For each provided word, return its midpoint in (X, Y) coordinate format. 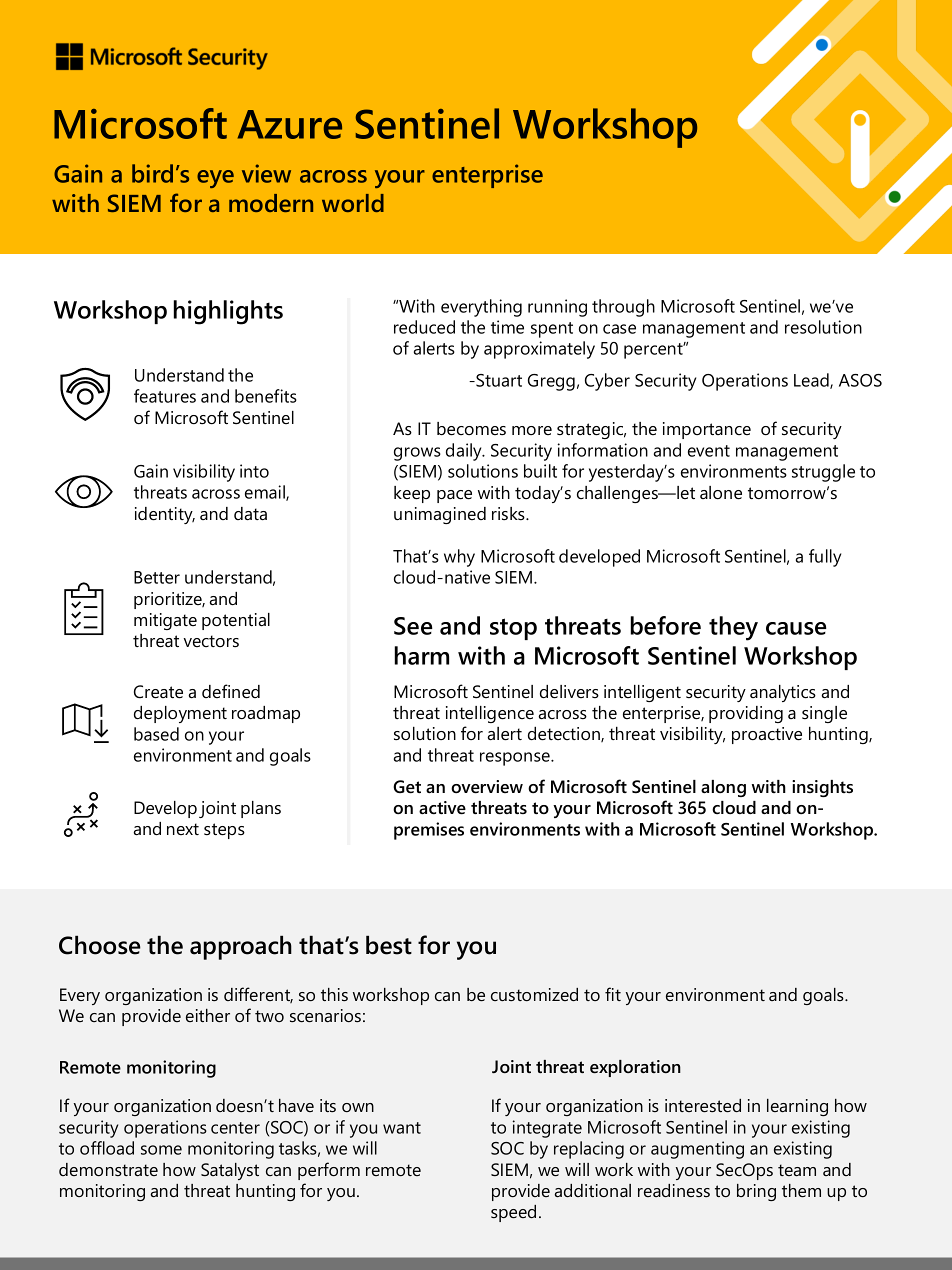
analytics (783, 693)
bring (756, 1192)
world (353, 203)
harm (421, 655)
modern (271, 203)
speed (513, 1213)
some (161, 1150)
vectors (211, 641)
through (623, 308)
